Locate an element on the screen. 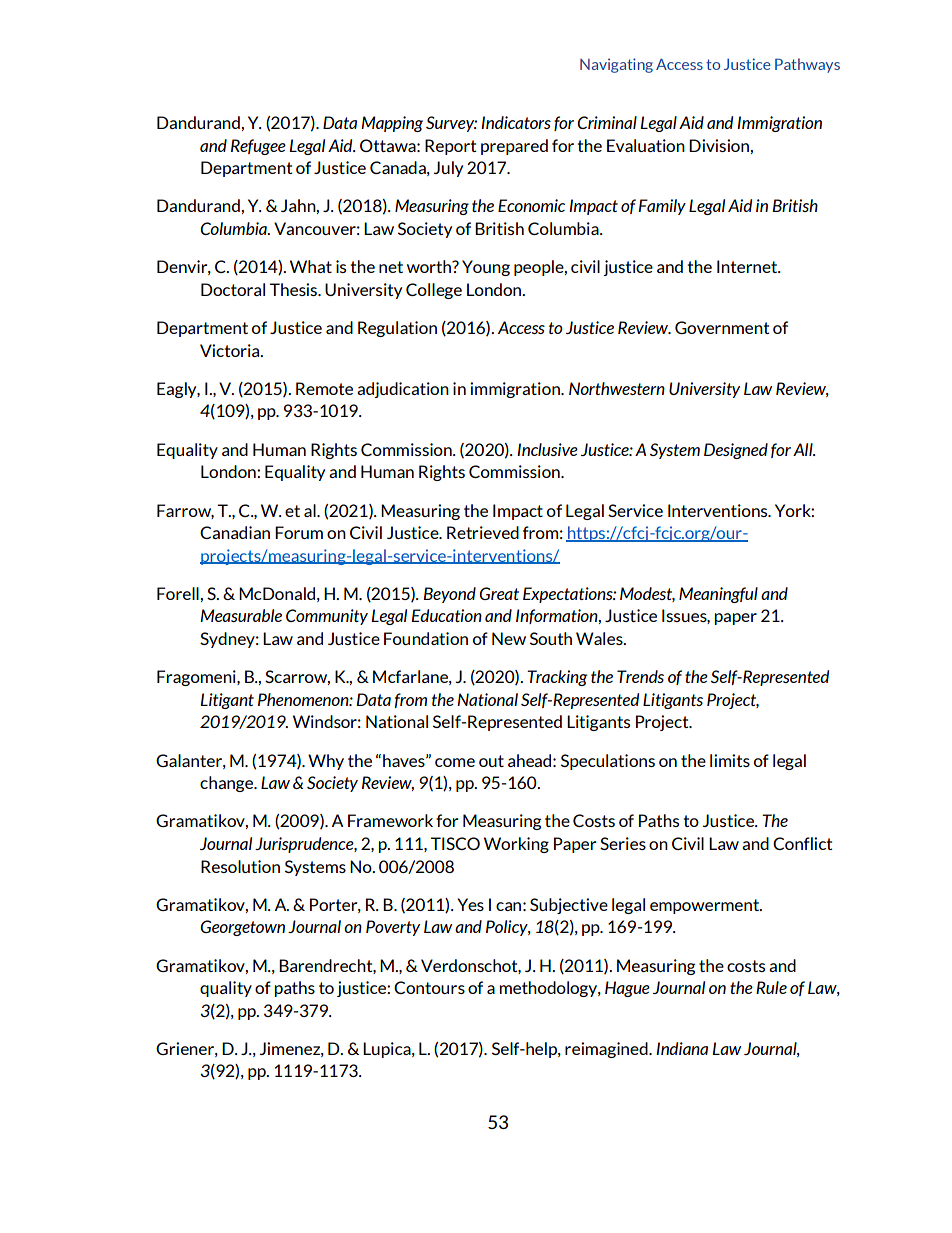  Thesis is located at coordinates (294, 289).
